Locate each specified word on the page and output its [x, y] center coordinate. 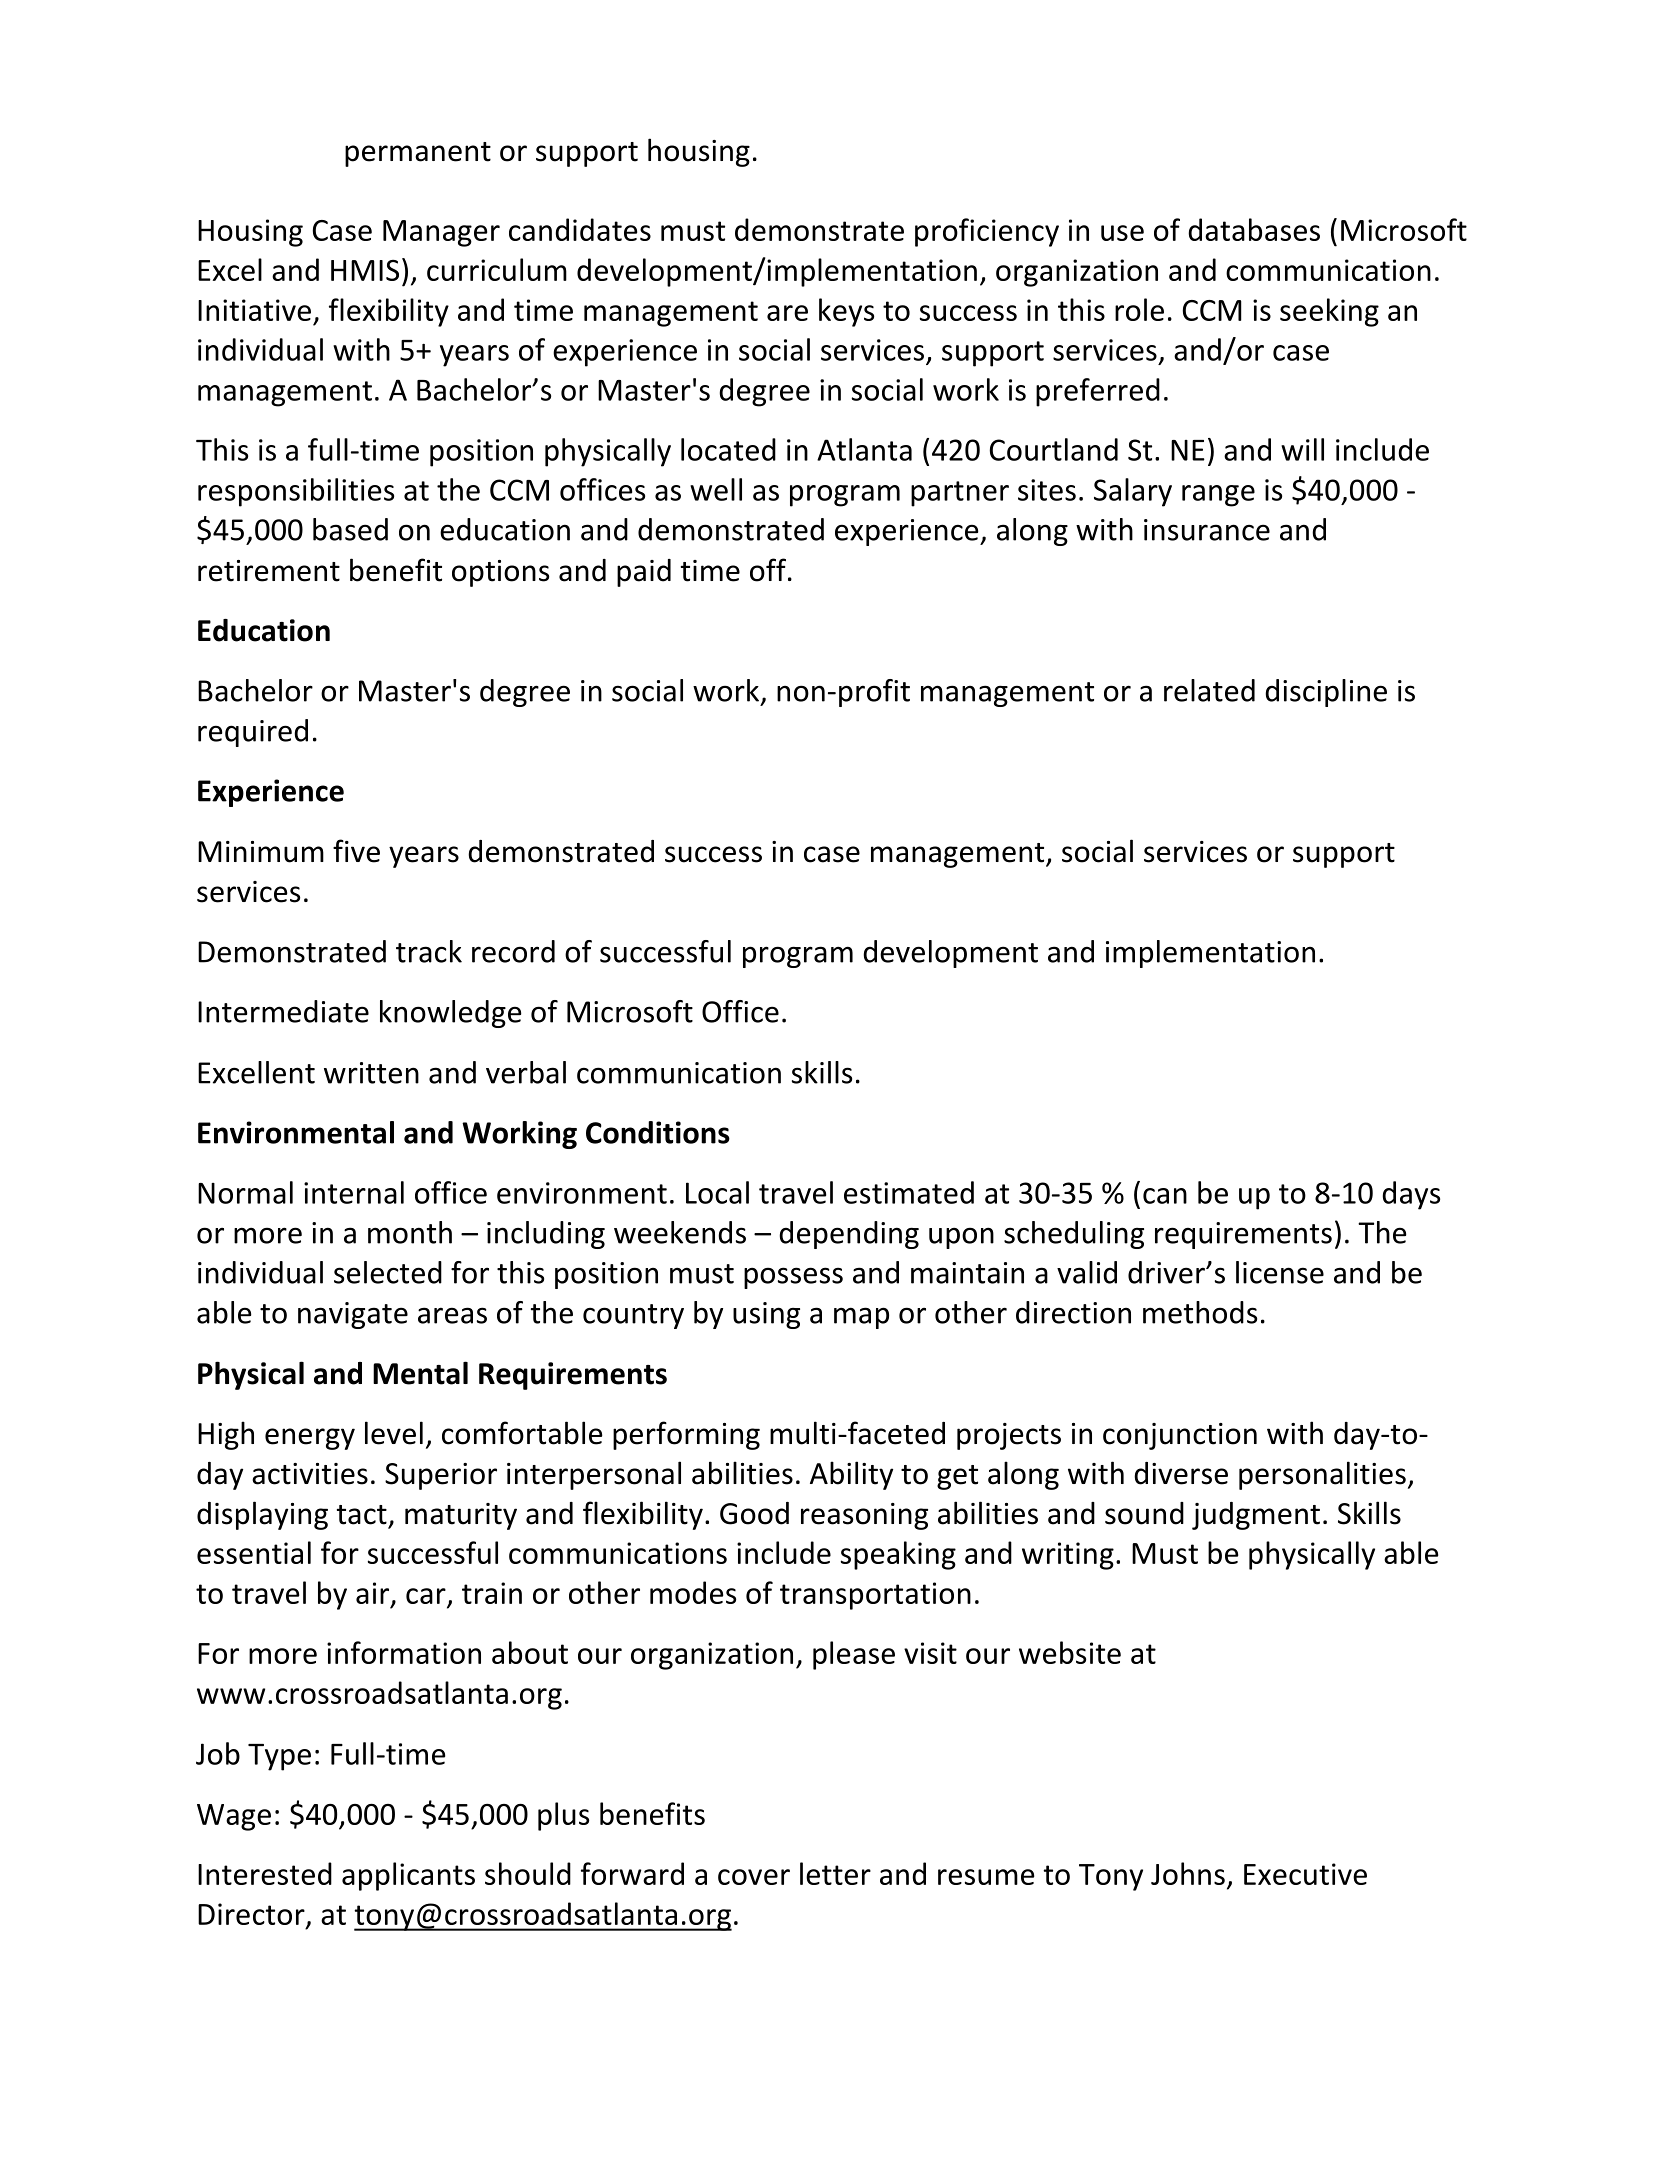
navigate [353, 1315]
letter [835, 1873]
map [861, 1318]
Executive [1305, 1874]
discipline [1326, 693]
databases [1254, 229]
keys [846, 312]
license [1280, 1272]
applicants [408, 1876]
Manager [441, 233]
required [253, 733]
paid [644, 573]
